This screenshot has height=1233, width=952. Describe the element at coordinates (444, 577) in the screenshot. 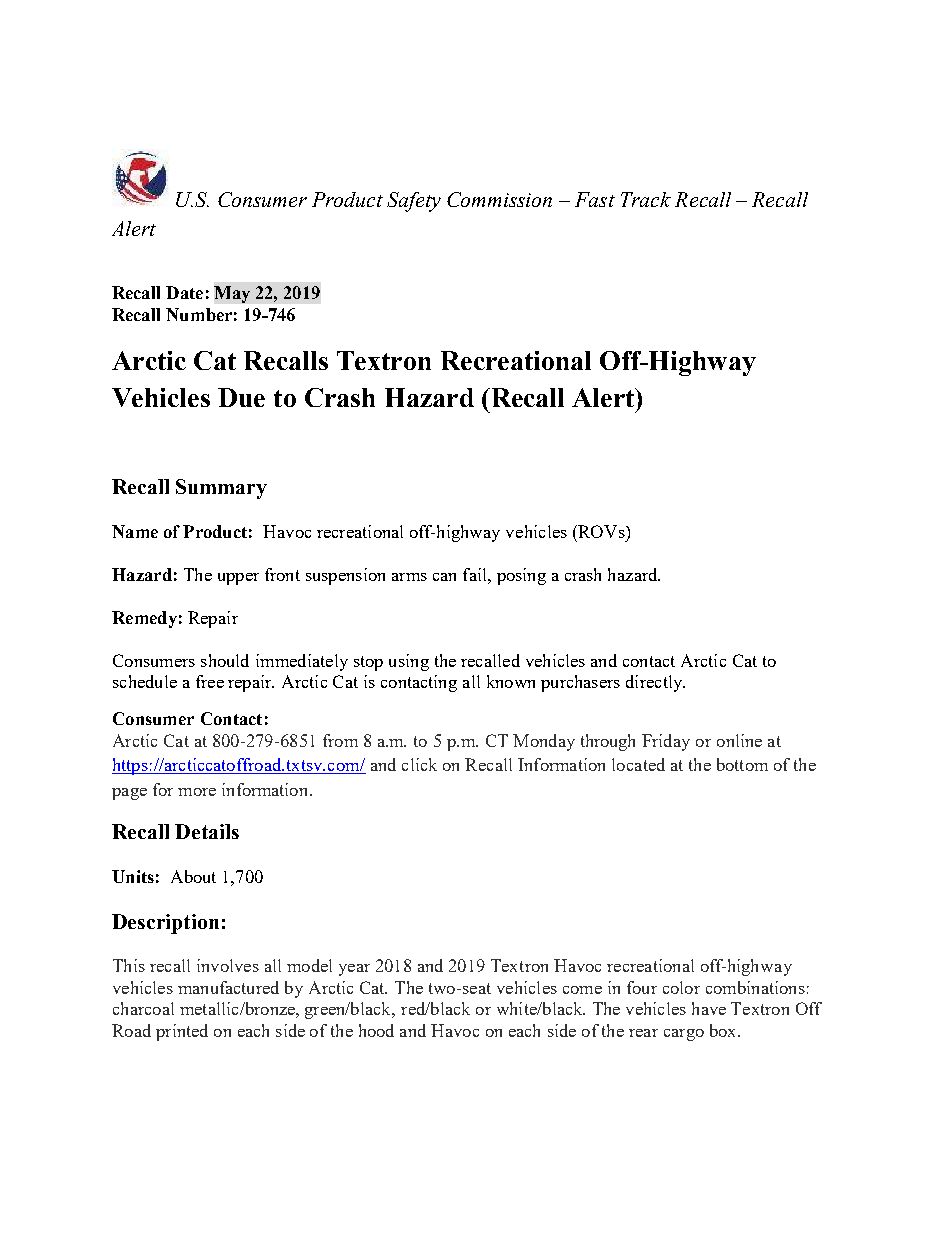

I see `can` at that location.
